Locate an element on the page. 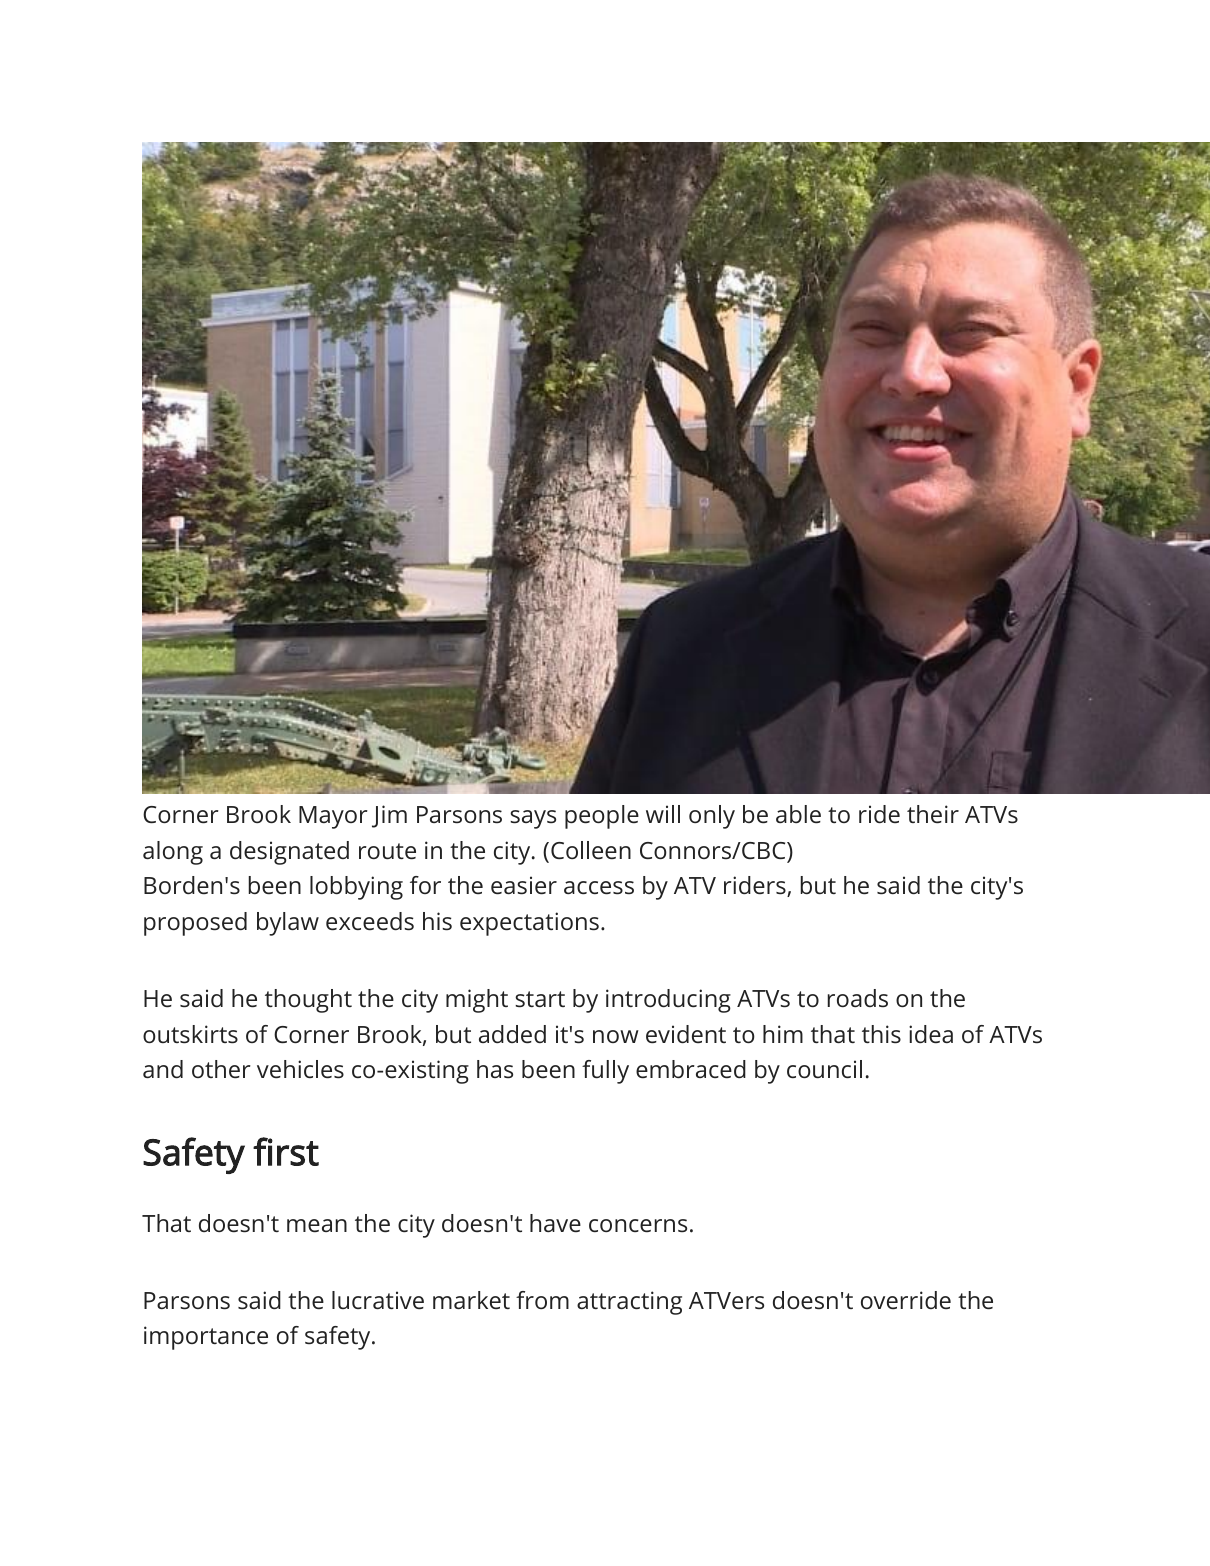 This image has width=1210, height=1566. other is located at coordinates (221, 1069).
